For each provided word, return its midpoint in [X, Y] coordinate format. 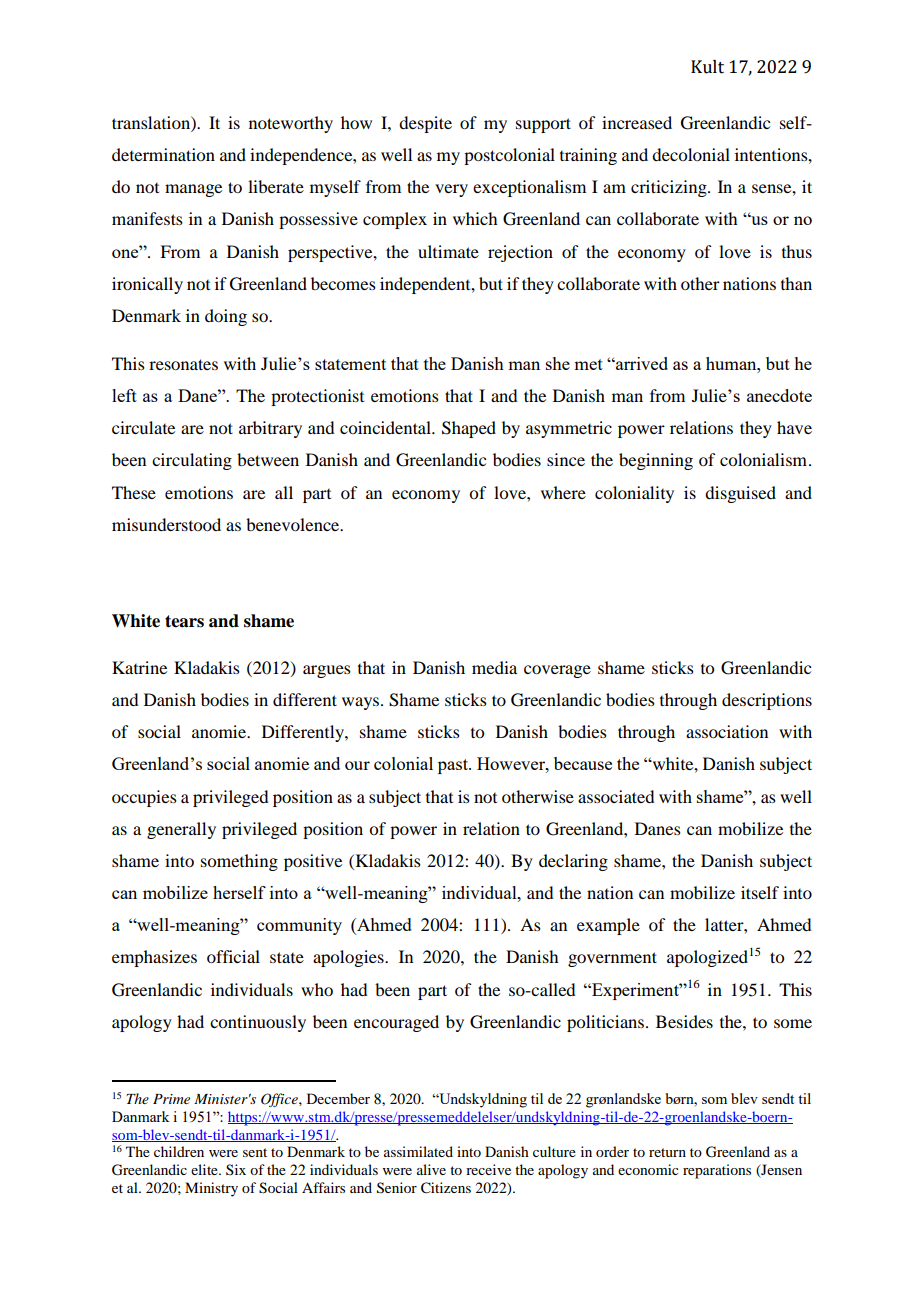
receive [488, 1169]
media [494, 667]
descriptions [767, 701]
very [451, 190]
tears [184, 621]
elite [205, 1169]
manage [193, 190]
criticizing [670, 188]
